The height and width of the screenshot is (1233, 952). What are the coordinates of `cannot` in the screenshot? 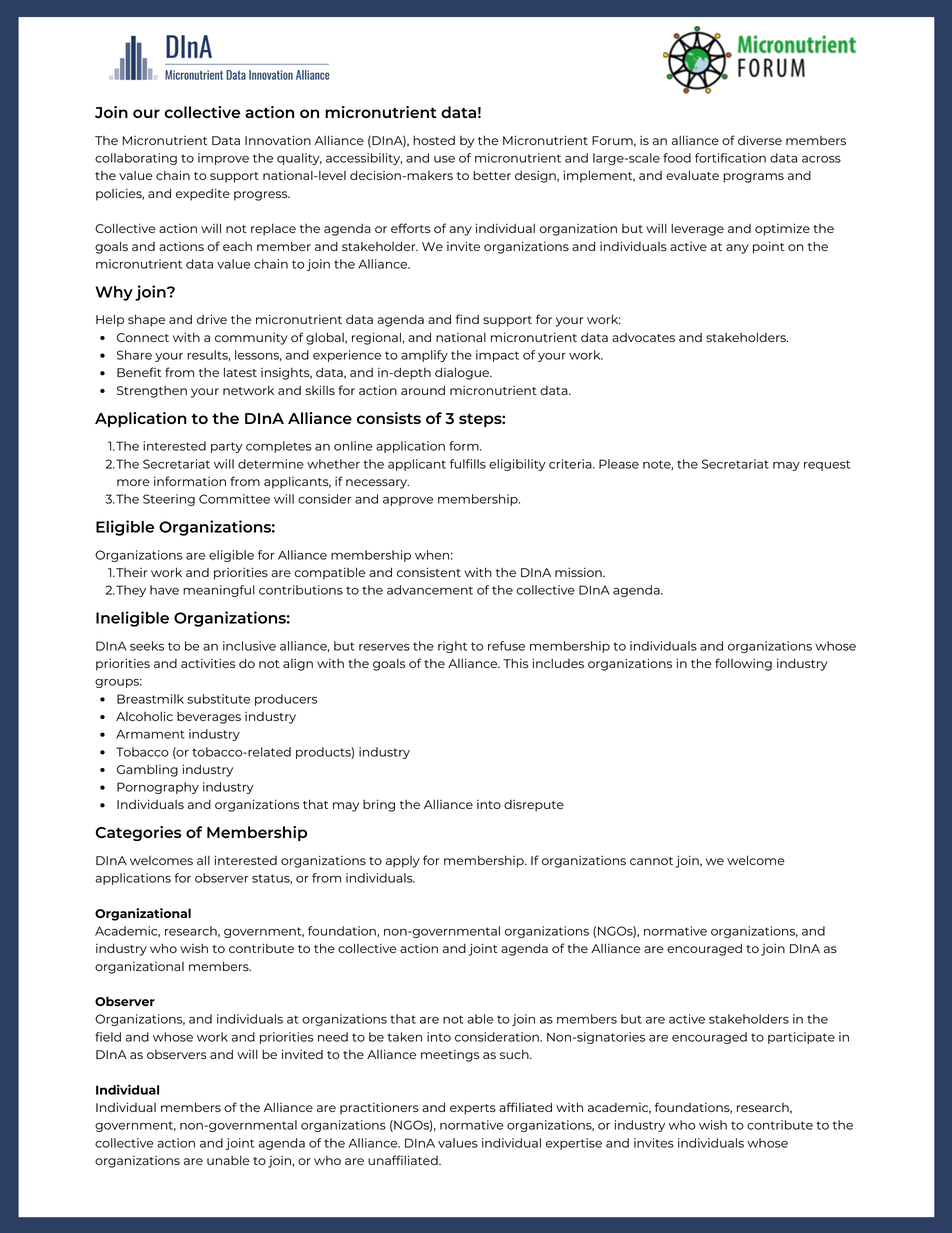 It's located at (651, 861).
